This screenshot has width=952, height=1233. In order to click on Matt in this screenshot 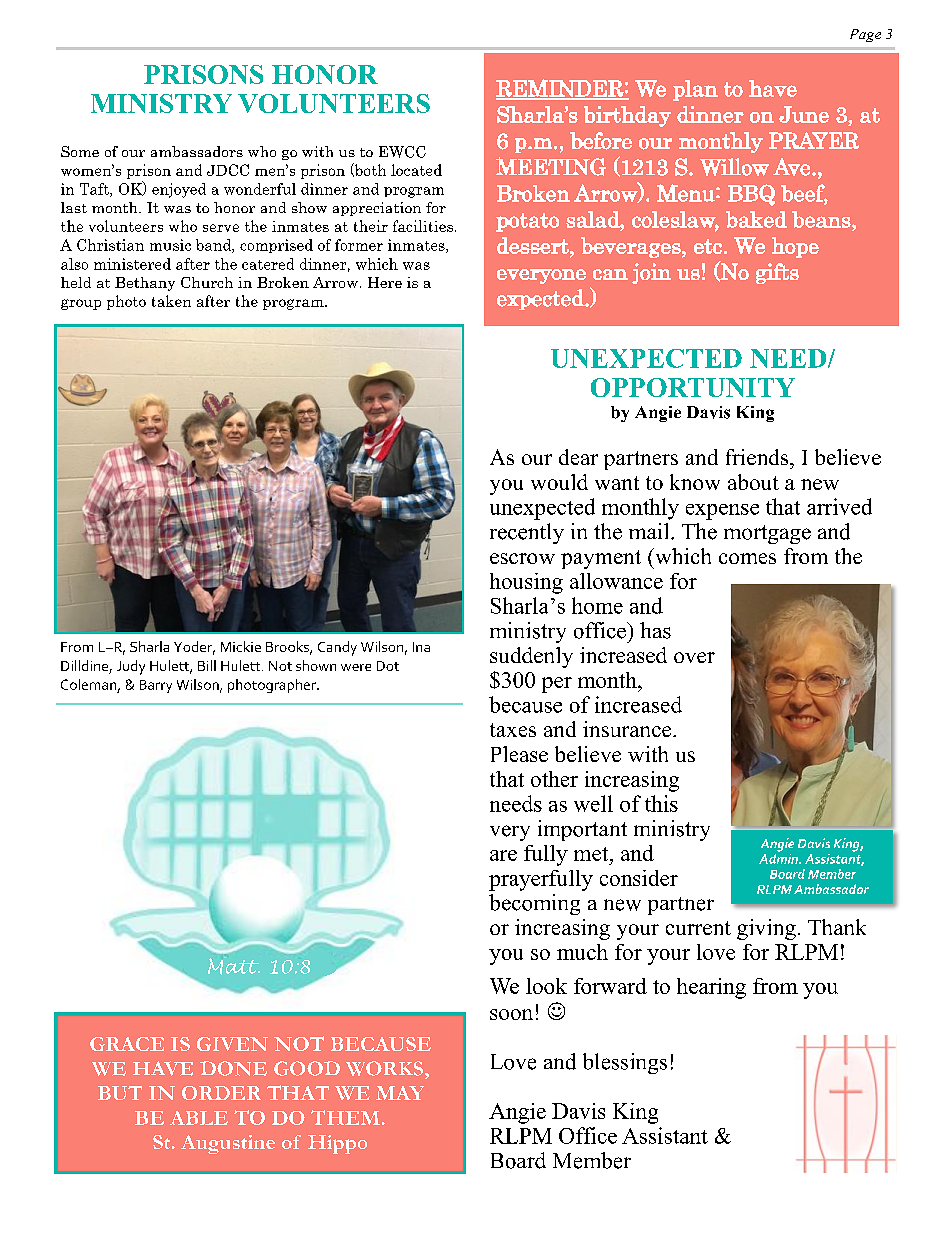, I will do `click(234, 966)`.
